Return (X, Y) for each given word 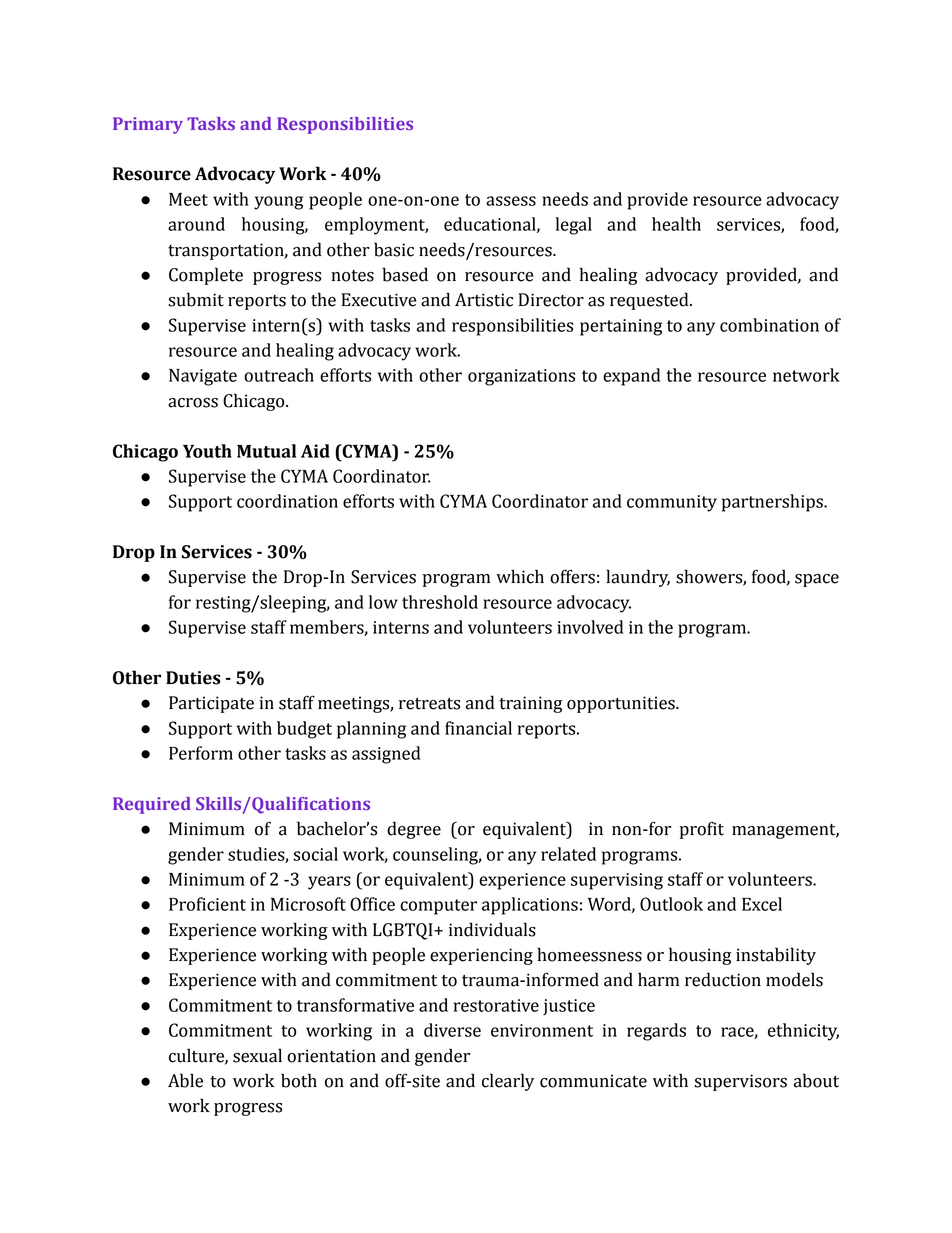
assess (511, 201)
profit (702, 830)
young (278, 203)
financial (478, 728)
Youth (207, 451)
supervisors (740, 1082)
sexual (257, 1055)
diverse (452, 1030)
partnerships (773, 503)
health (676, 224)
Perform (201, 753)
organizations (521, 377)
